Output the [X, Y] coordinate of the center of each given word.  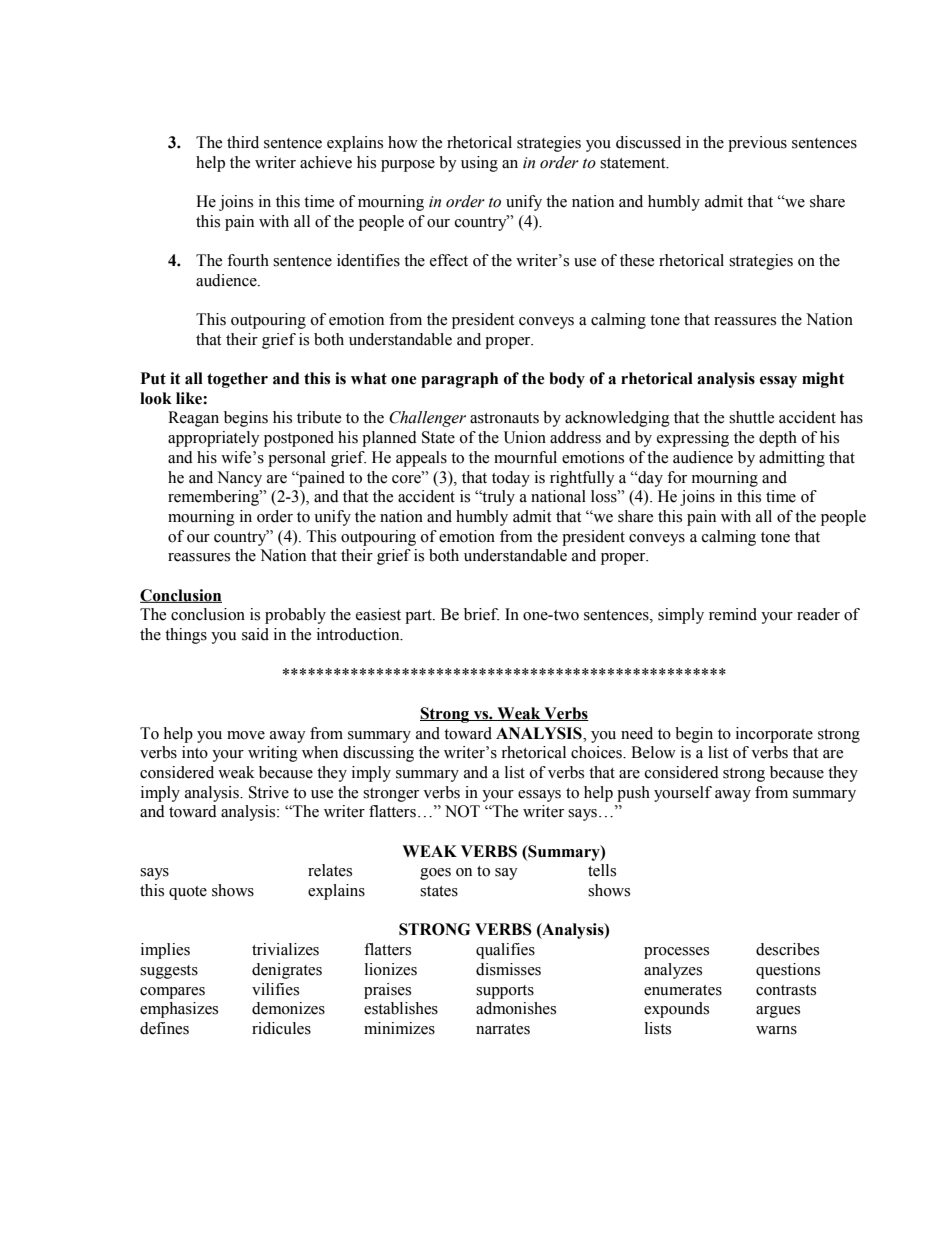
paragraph [459, 380]
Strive [269, 792]
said [255, 634]
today [511, 479]
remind [733, 614]
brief [481, 614]
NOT [462, 811]
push [633, 794]
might [823, 380]
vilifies [275, 989]
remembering [214, 498]
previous [757, 144]
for [677, 477]
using [479, 164]
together [237, 380]
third [243, 142]
